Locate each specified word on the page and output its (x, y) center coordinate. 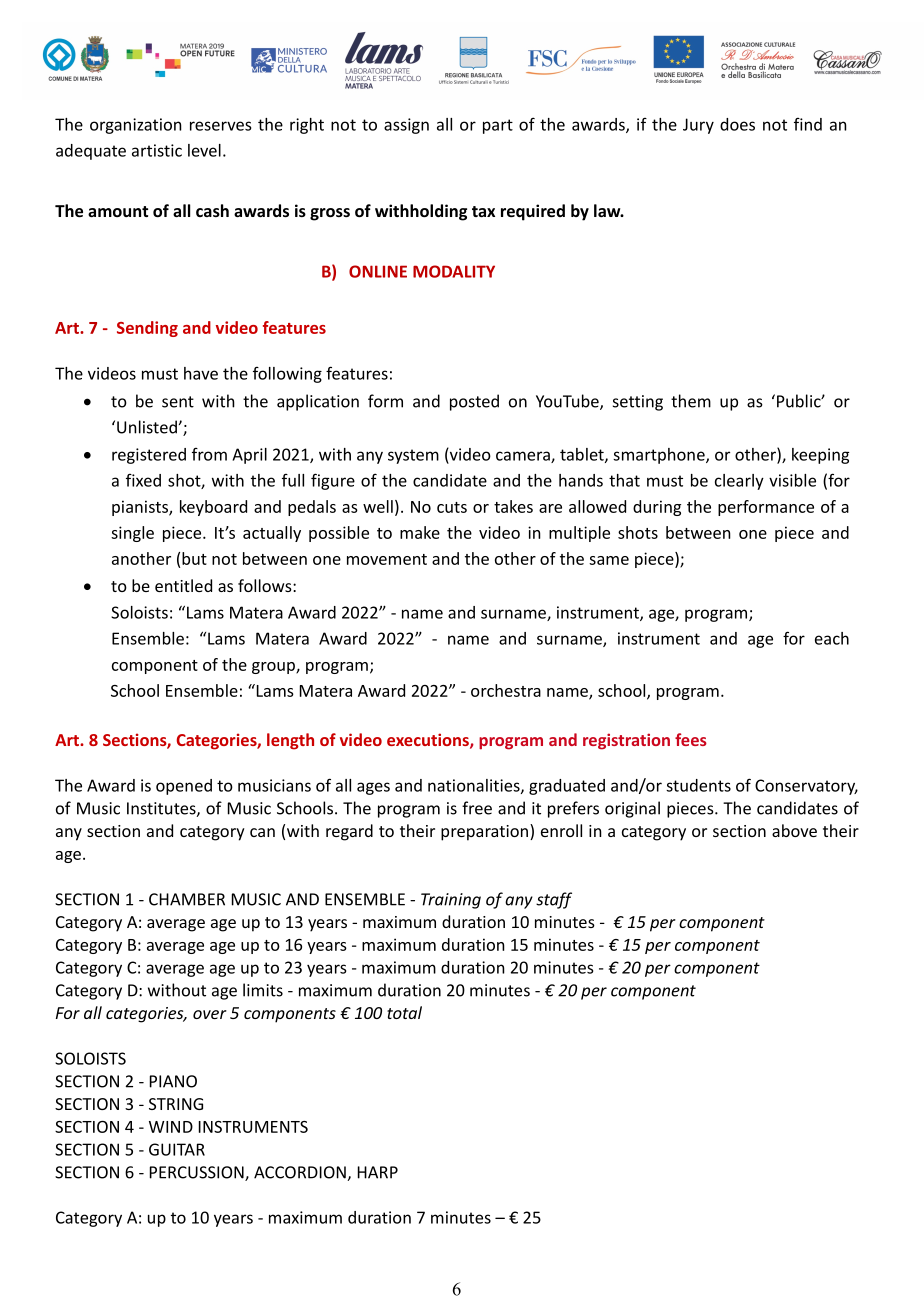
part (498, 126)
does (737, 124)
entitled (183, 585)
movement (387, 559)
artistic (157, 150)
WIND (171, 1127)
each (832, 638)
